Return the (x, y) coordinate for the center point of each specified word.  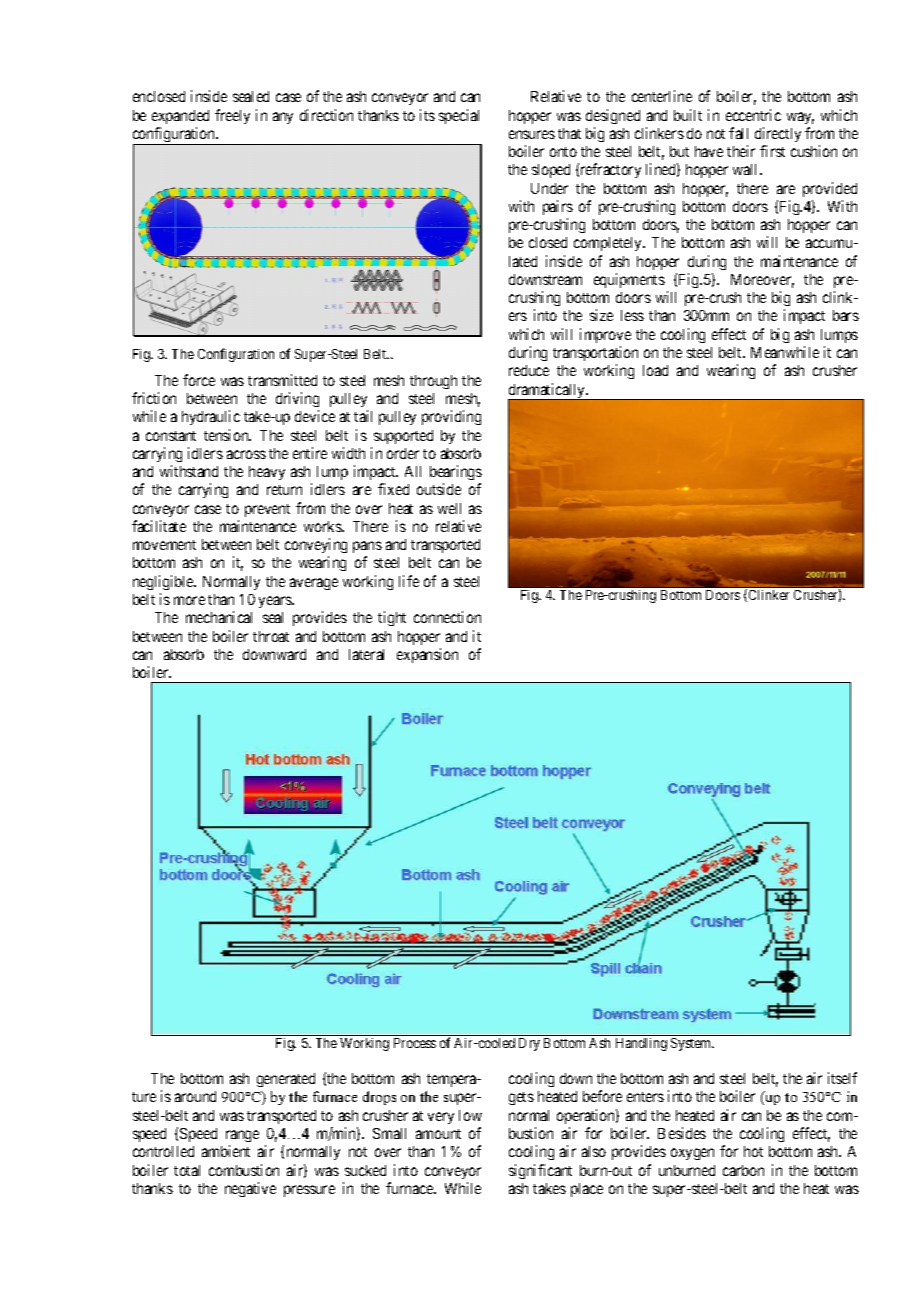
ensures (532, 134)
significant (540, 1171)
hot (753, 1151)
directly (778, 134)
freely (232, 116)
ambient (226, 1151)
